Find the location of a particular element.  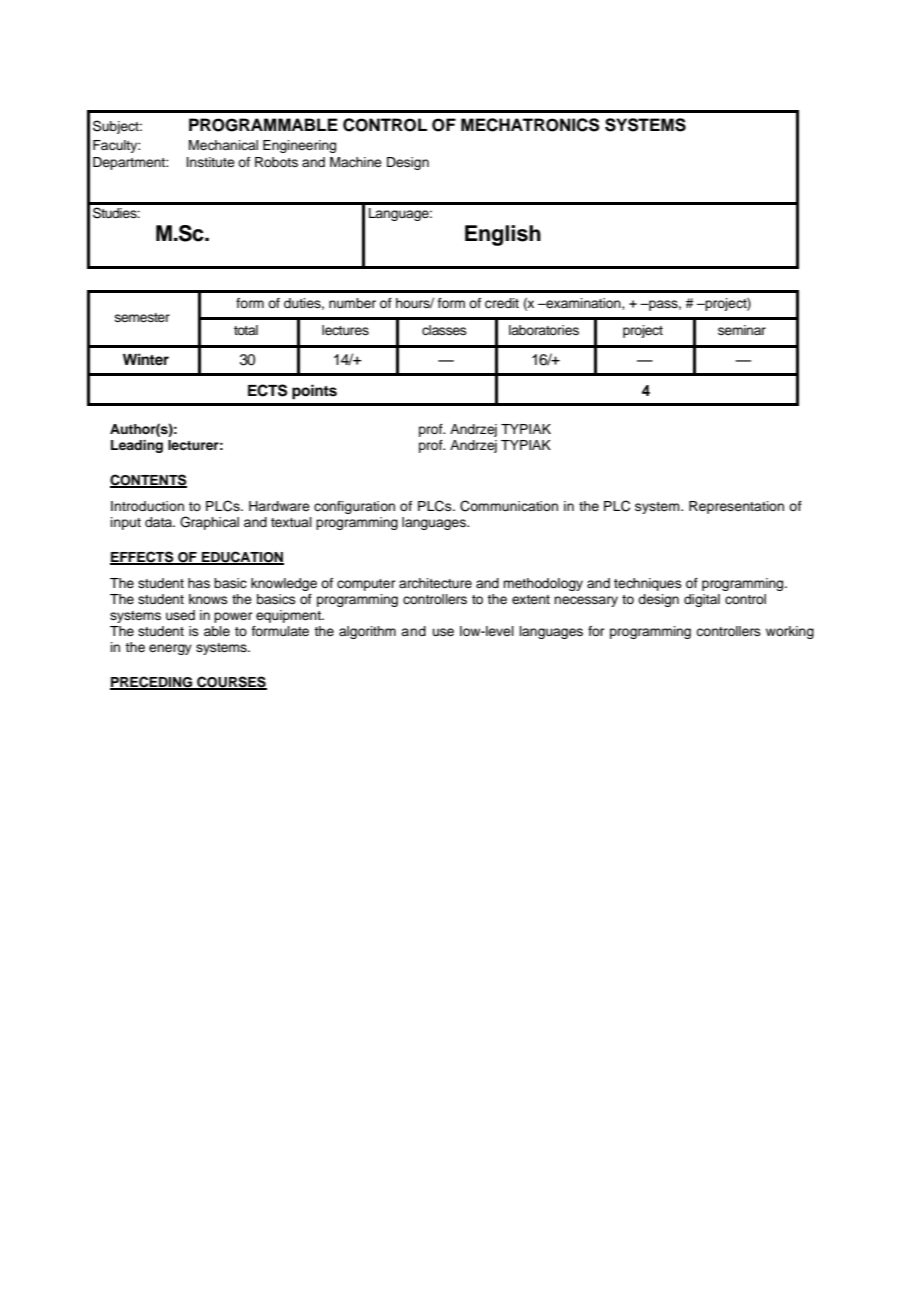

COURSES is located at coordinates (231, 682).
